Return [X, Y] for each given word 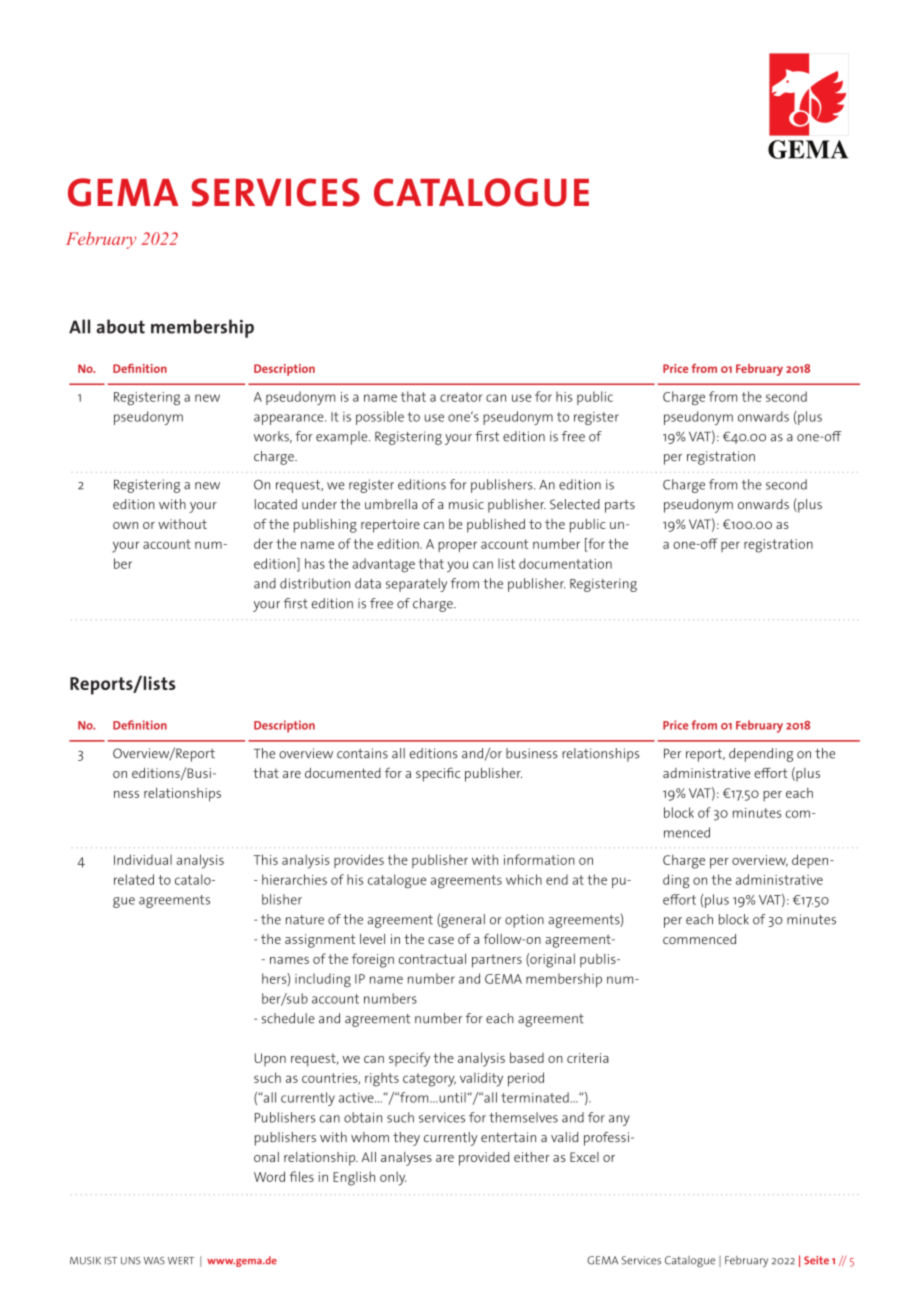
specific [438, 774]
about [120, 326]
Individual [143, 859]
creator [461, 397]
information [539, 859]
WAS [154, 1261]
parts [620, 506]
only [393, 1178]
